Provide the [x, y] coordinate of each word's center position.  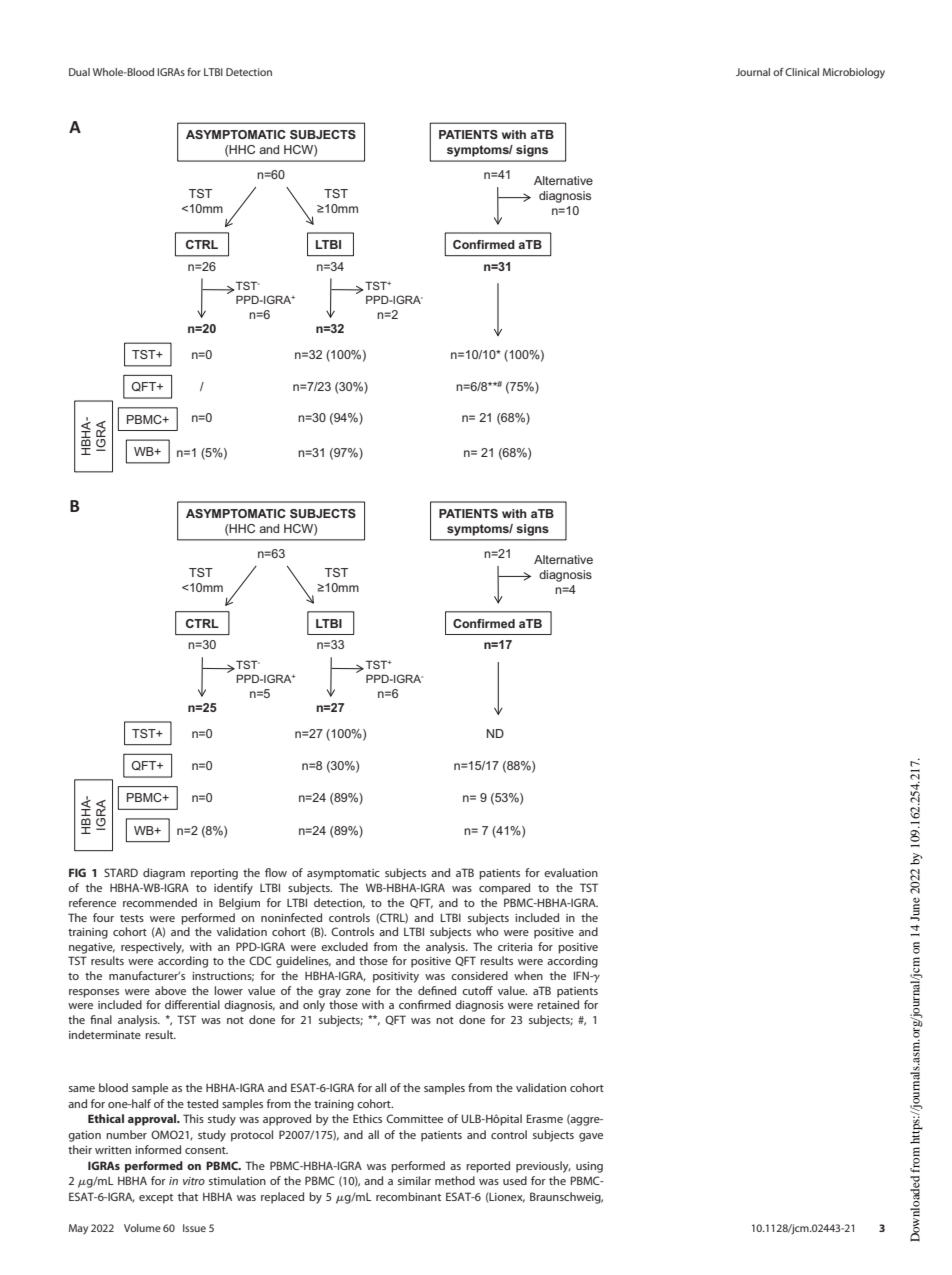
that [188, 1196]
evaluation [571, 872]
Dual [79, 72]
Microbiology [854, 73]
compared [504, 889]
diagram [164, 874]
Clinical [802, 72]
